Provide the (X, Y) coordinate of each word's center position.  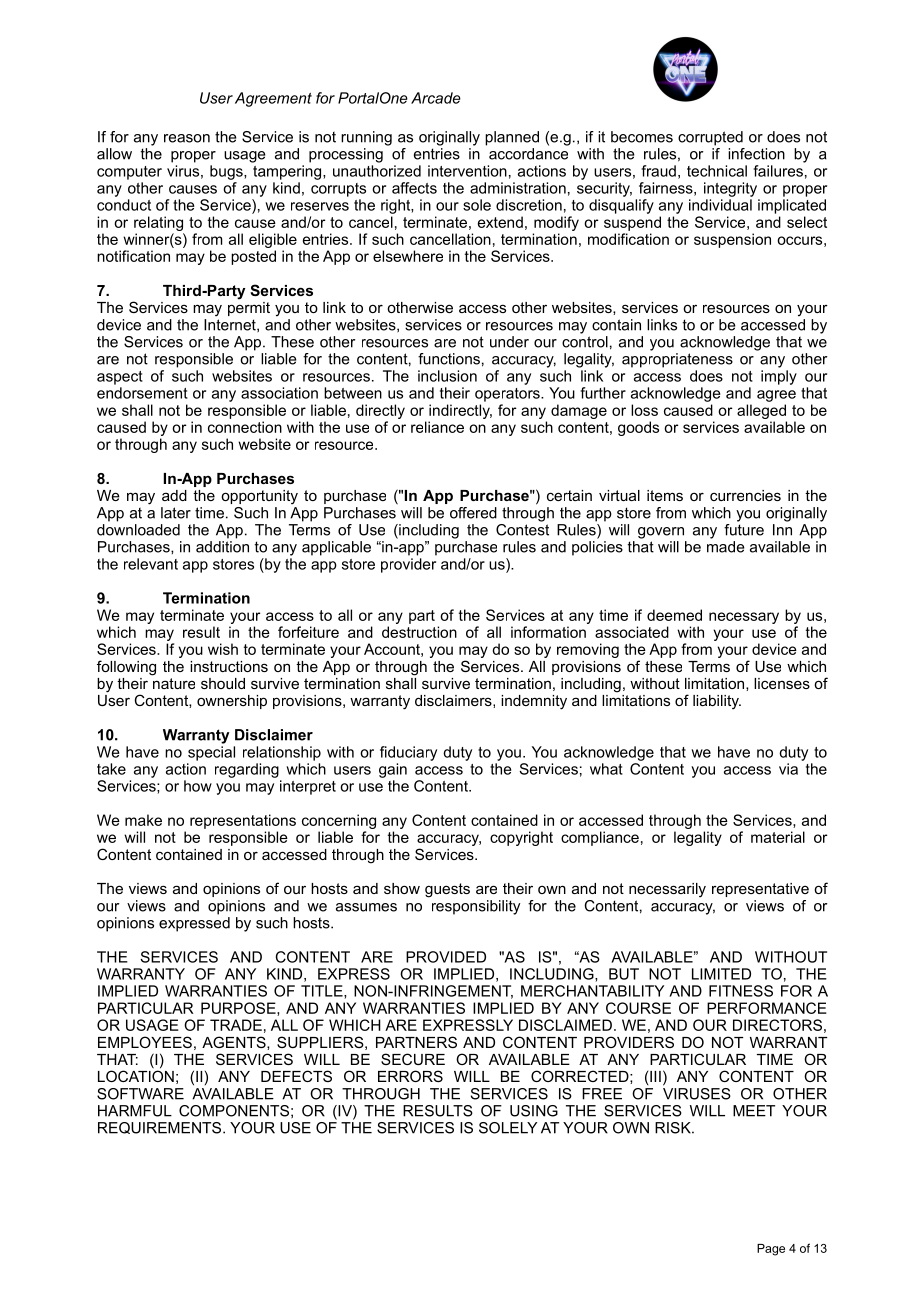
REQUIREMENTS (161, 1128)
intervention (467, 171)
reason (187, 138)
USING (534, 1111)
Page (771, 1250)
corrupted (710, 138)
